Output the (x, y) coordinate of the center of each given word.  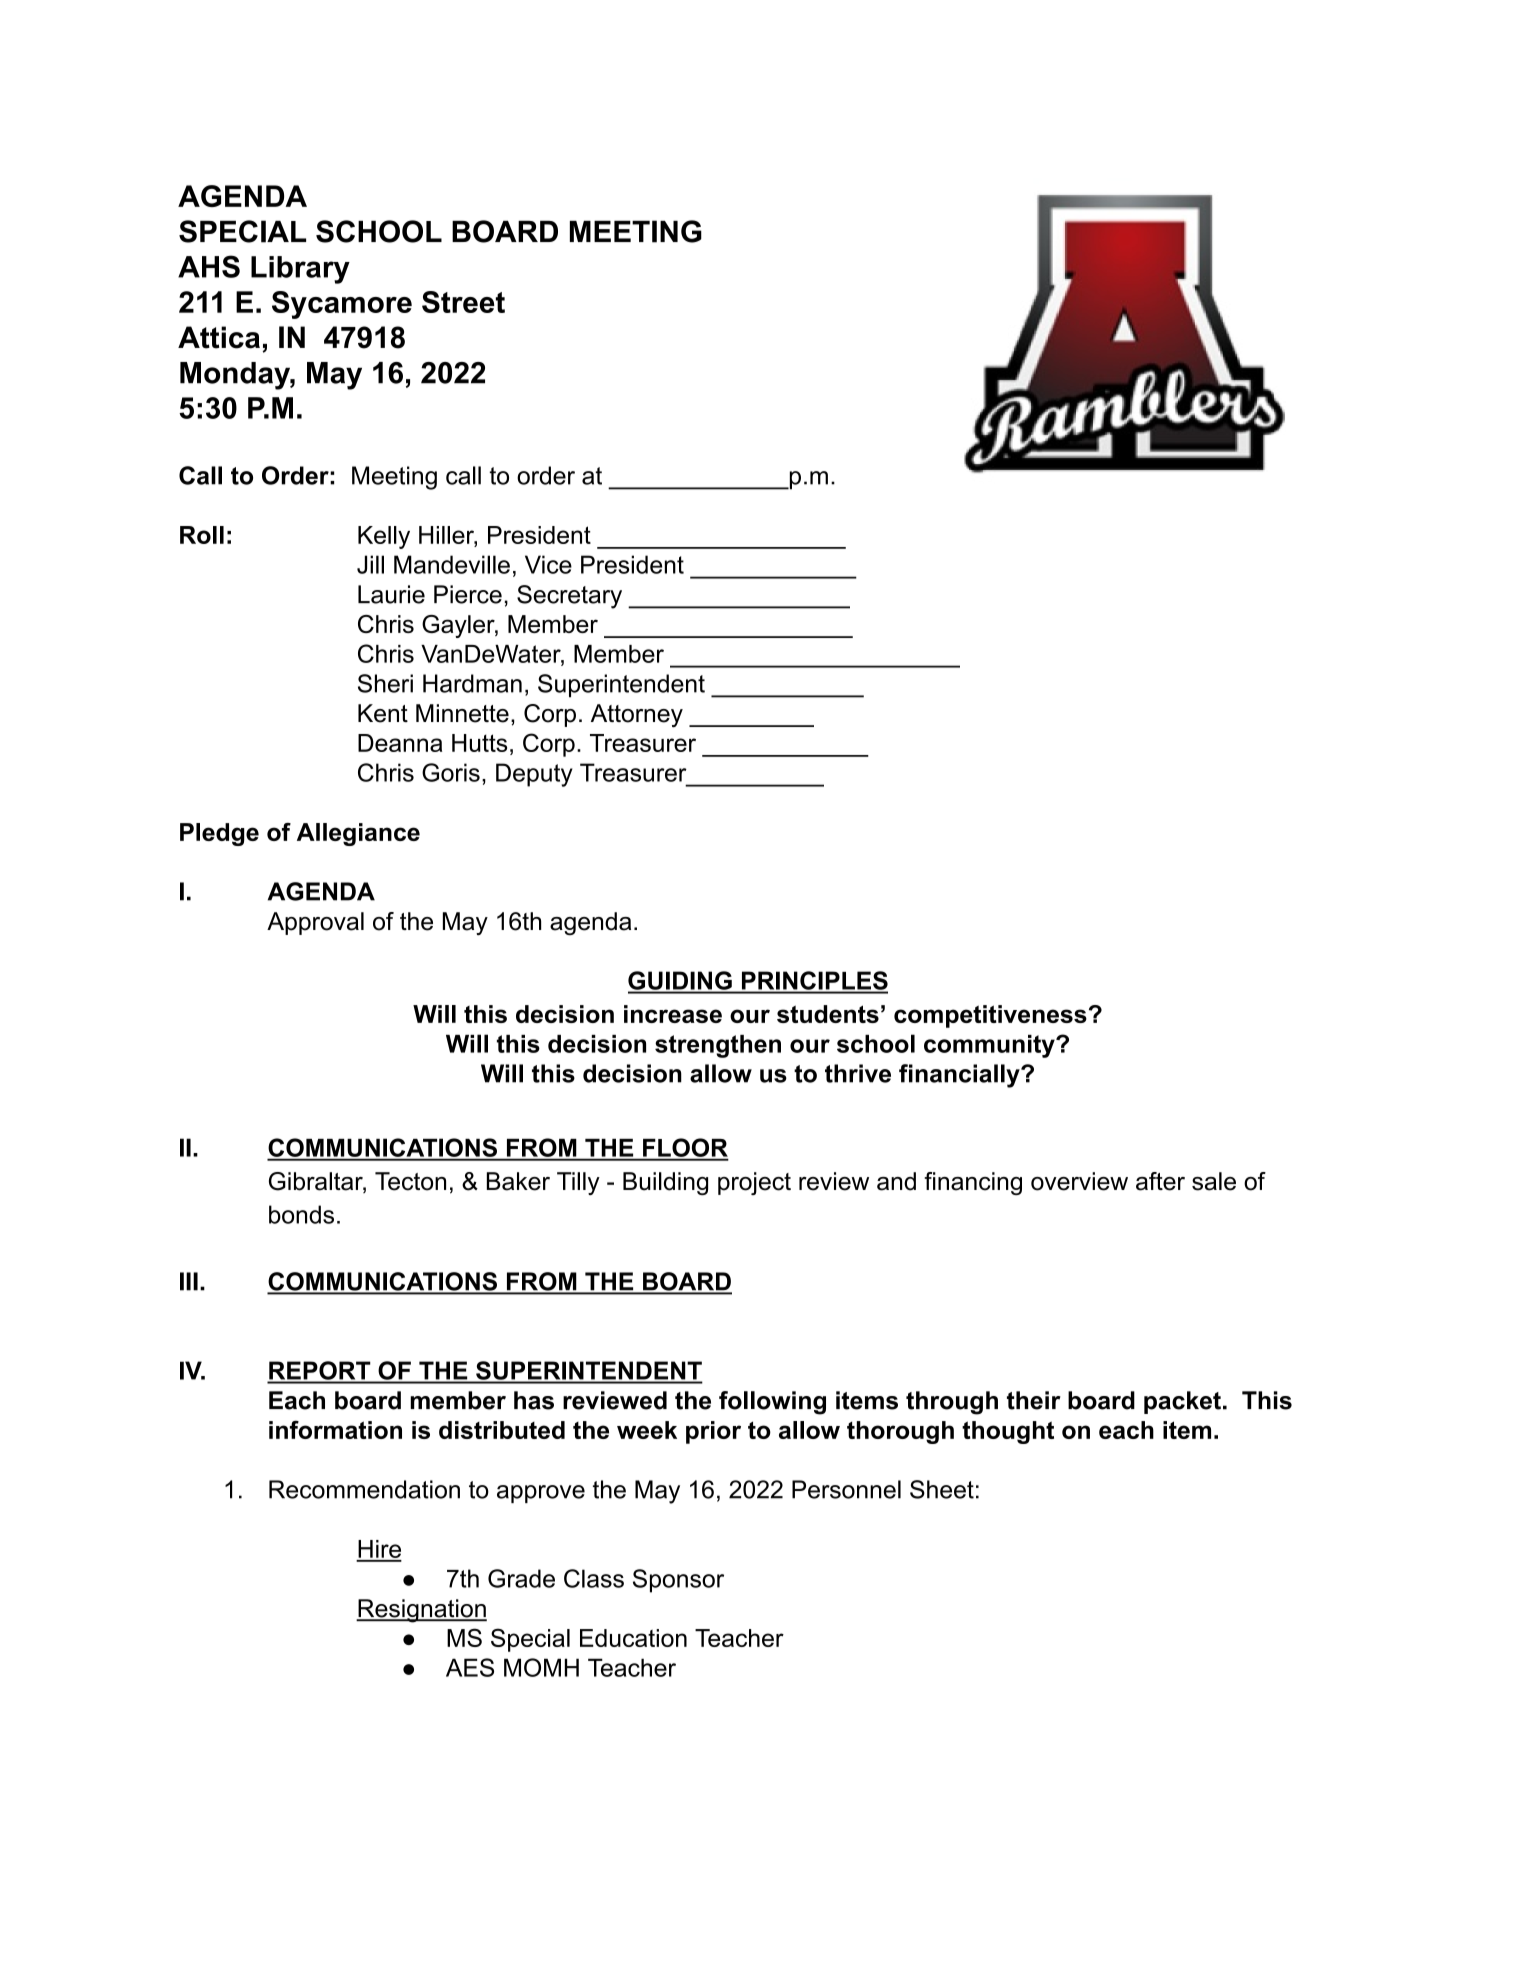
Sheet (942, 1489)
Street (463, 302)
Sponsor (678, 1581)
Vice (548, 564)
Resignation (421, 1611)
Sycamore (342, 305)
